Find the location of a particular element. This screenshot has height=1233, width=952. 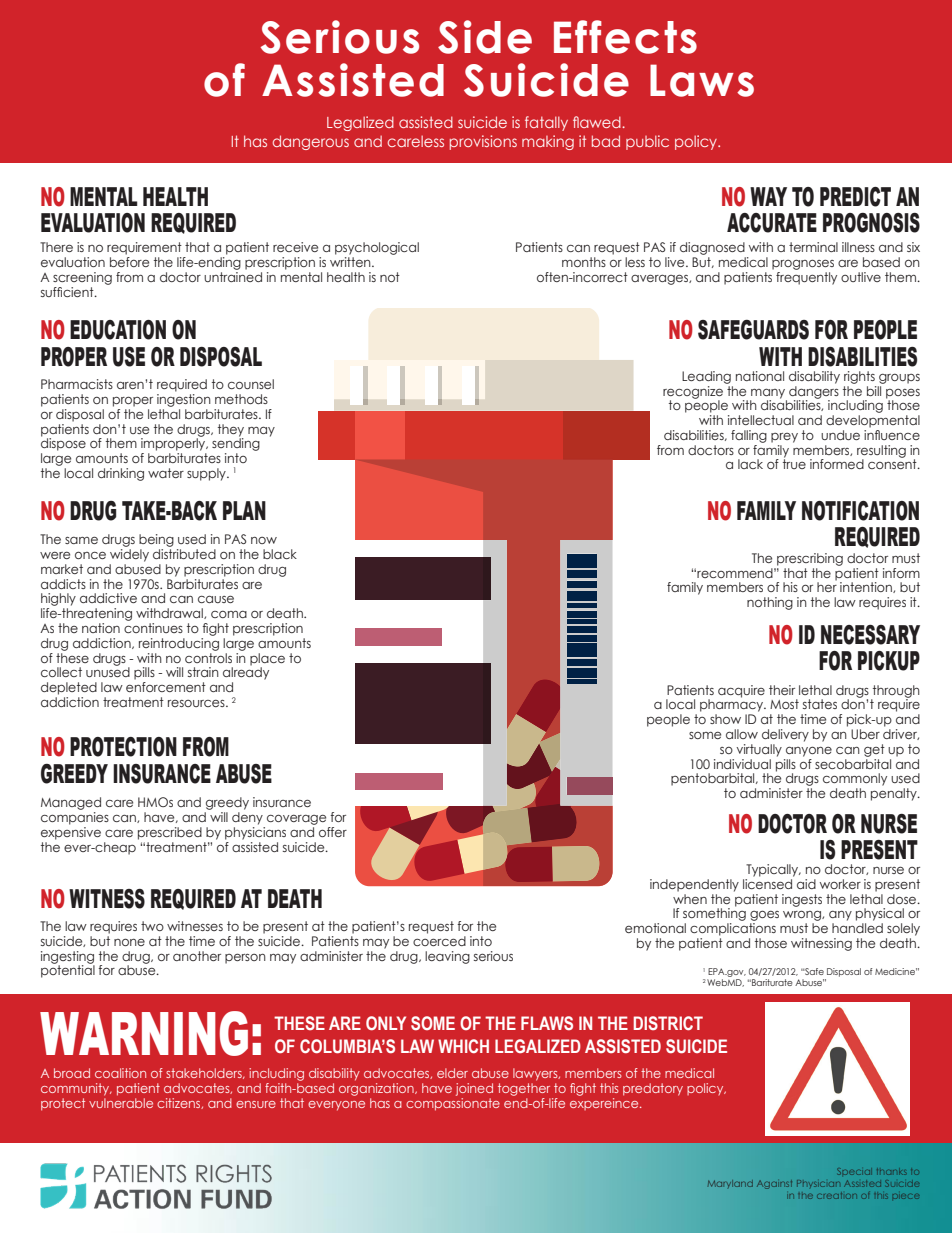

public is located at coordinates (647, 142).
